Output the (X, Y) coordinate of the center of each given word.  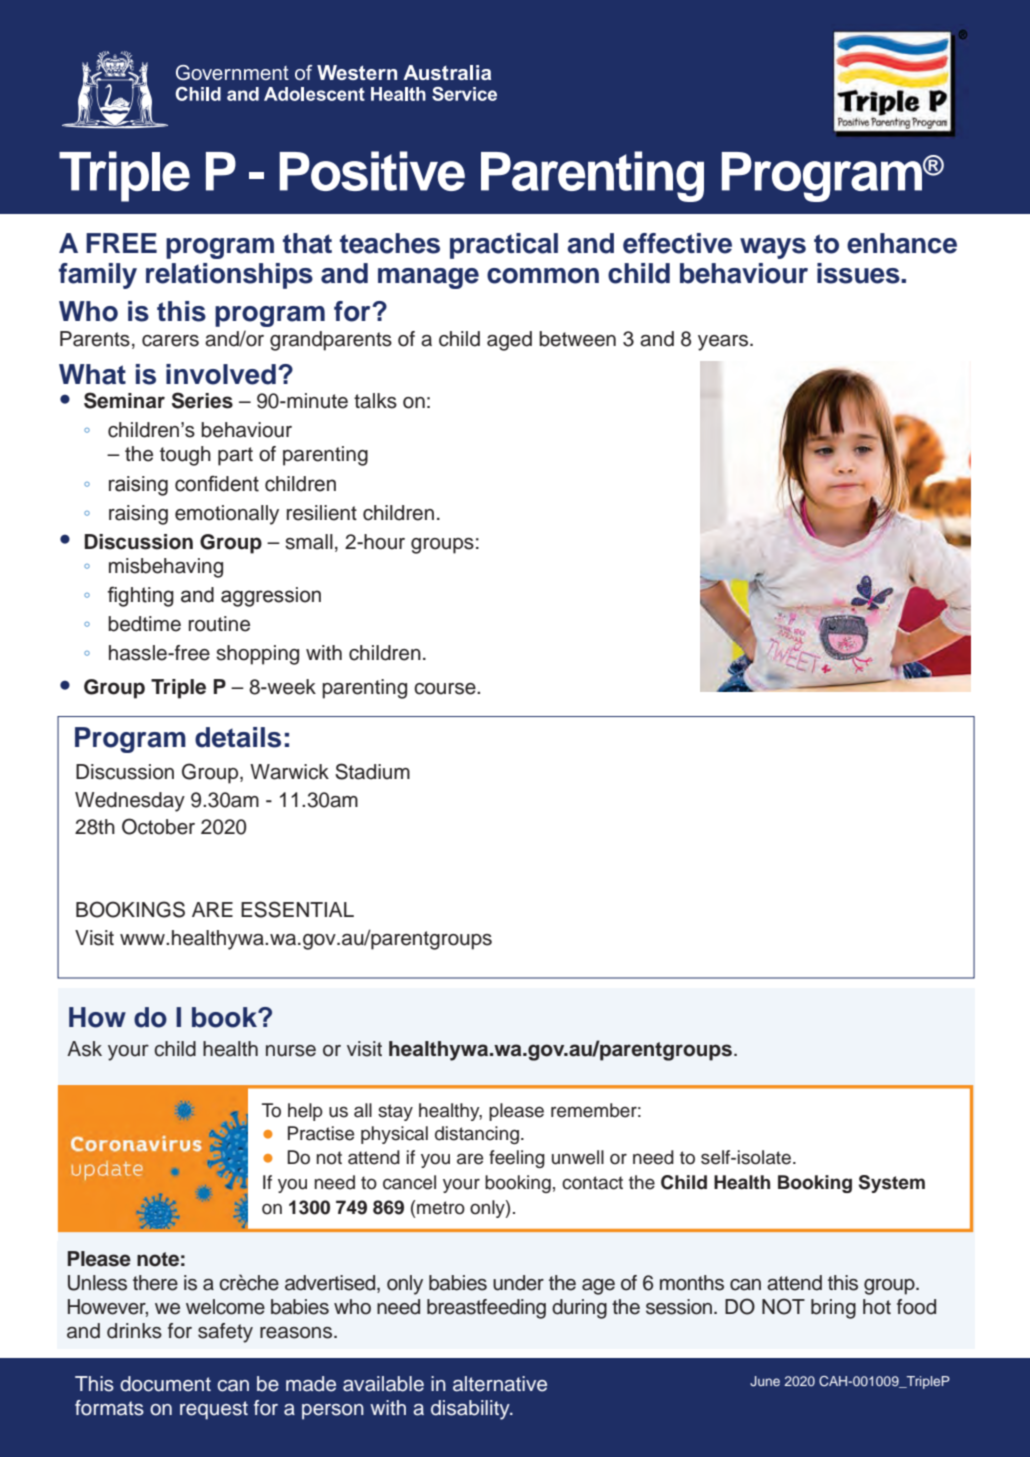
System (892, 1184)
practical (504, 246)
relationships (229, 276)
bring (833, 1309)
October (158, 826)
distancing (477, 1135)
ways (773, 248)
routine (219, 624)
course (446, 689)
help (305, 1112)
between (577, 339)
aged (509, 341)
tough (185, 456)
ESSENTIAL (297, 909)
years (723, 343)
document (165, 1384)
